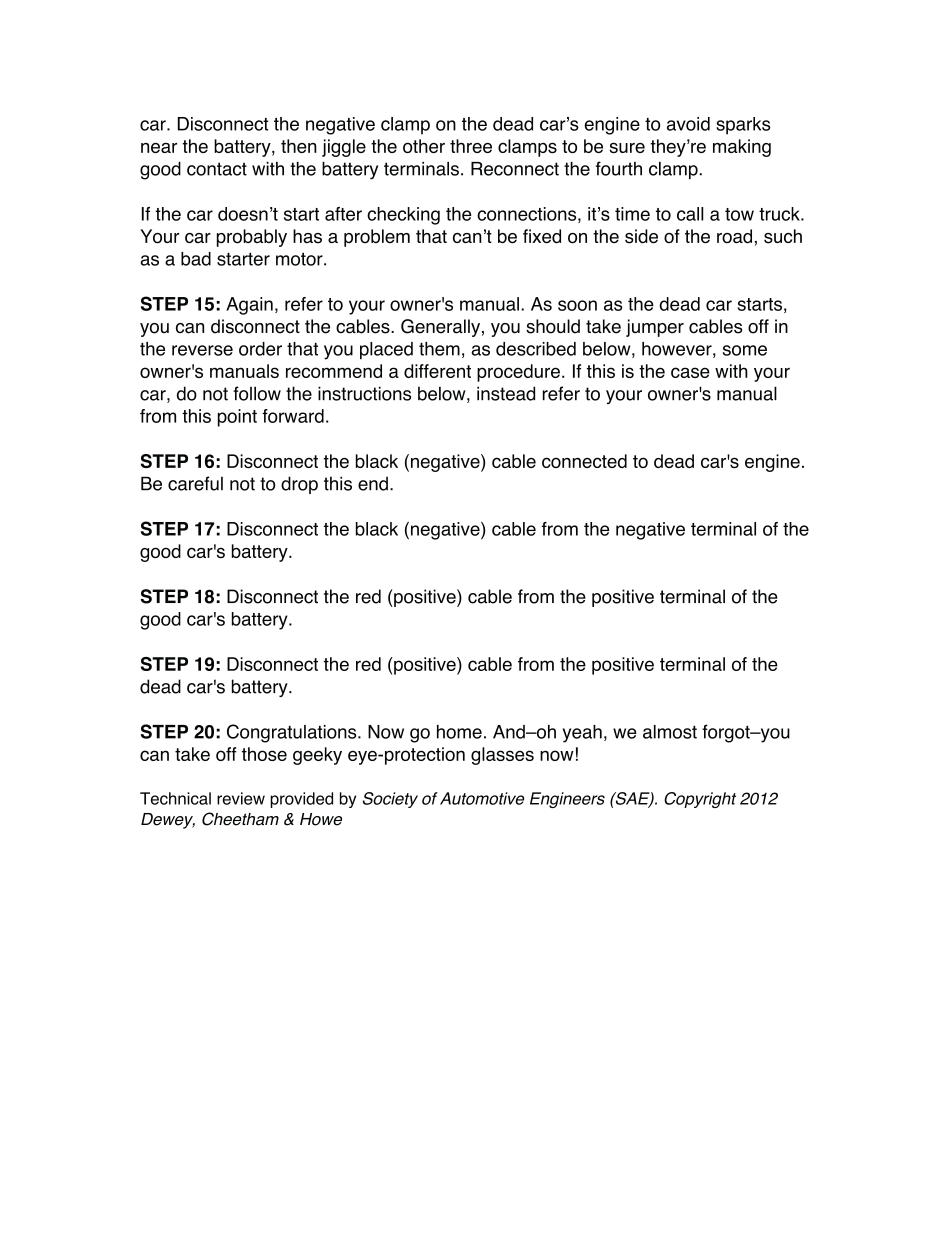 The height and width of the screenshot is (1233, 952). Describe the element at coordinates (217, 169) in the screenshot. I see `contact` at that location.
